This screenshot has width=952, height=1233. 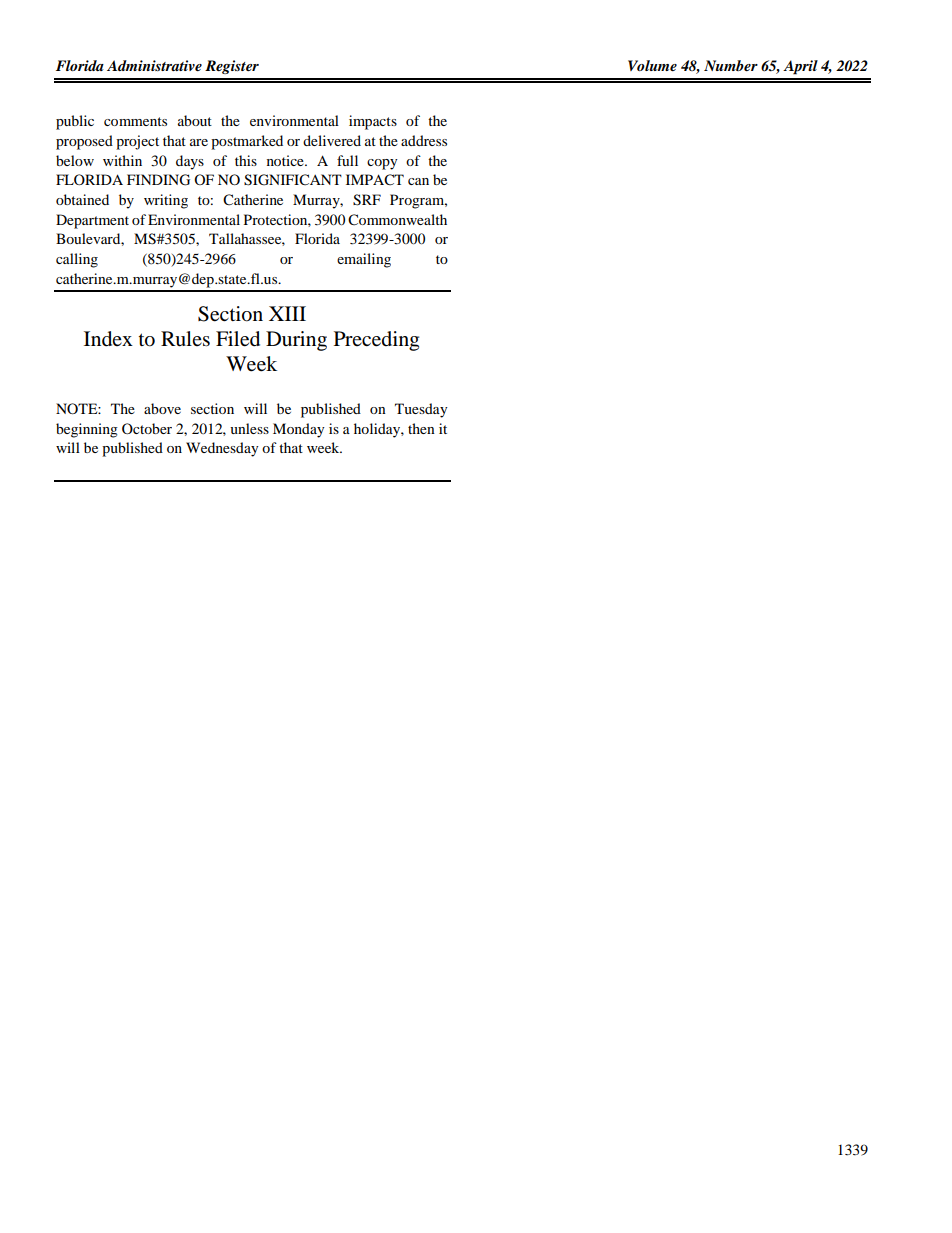 I want to click on Commonwealth, so click(x=397, y=220).
